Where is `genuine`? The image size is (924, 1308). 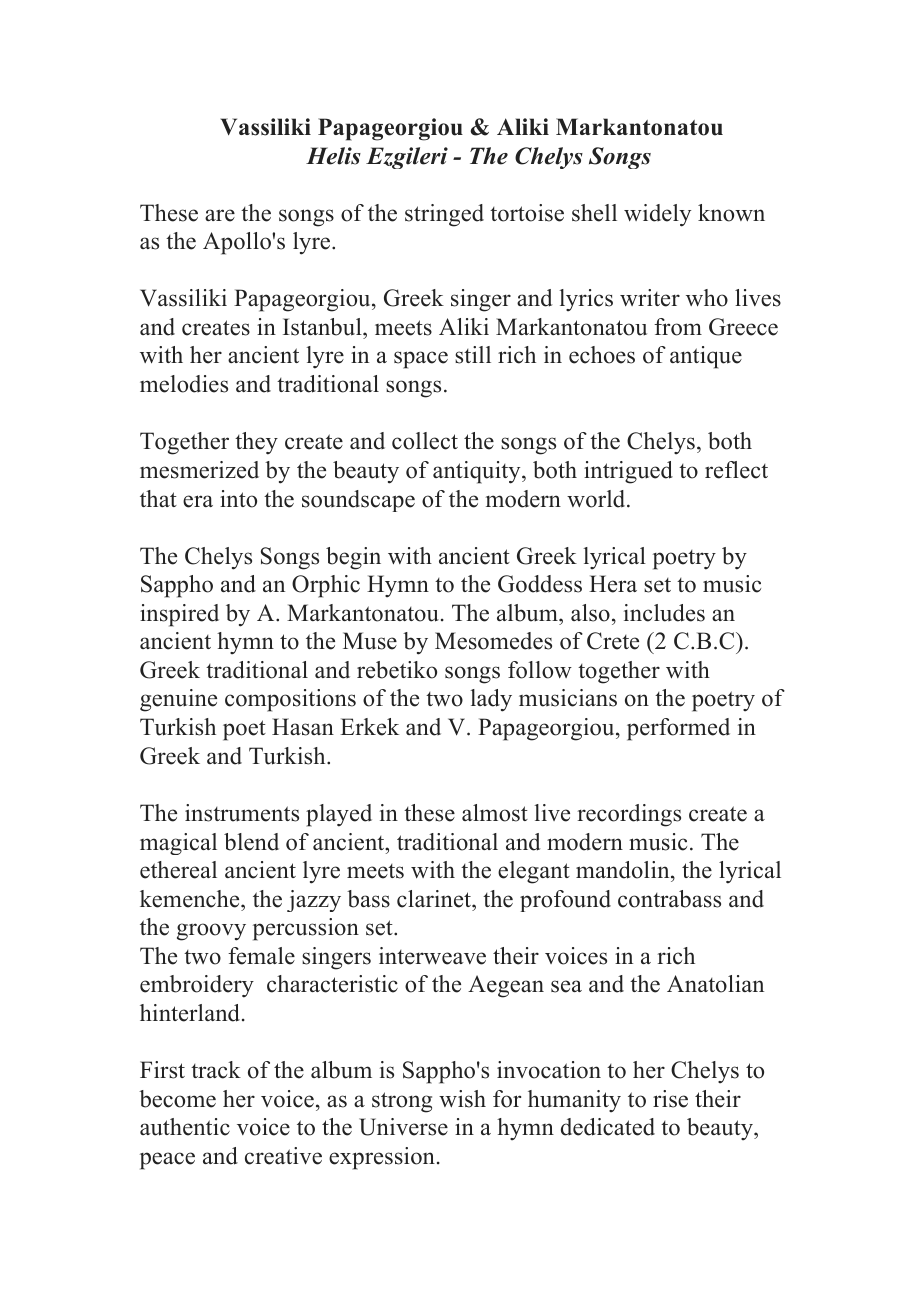
genuine is located at coordinates (178, 700).
